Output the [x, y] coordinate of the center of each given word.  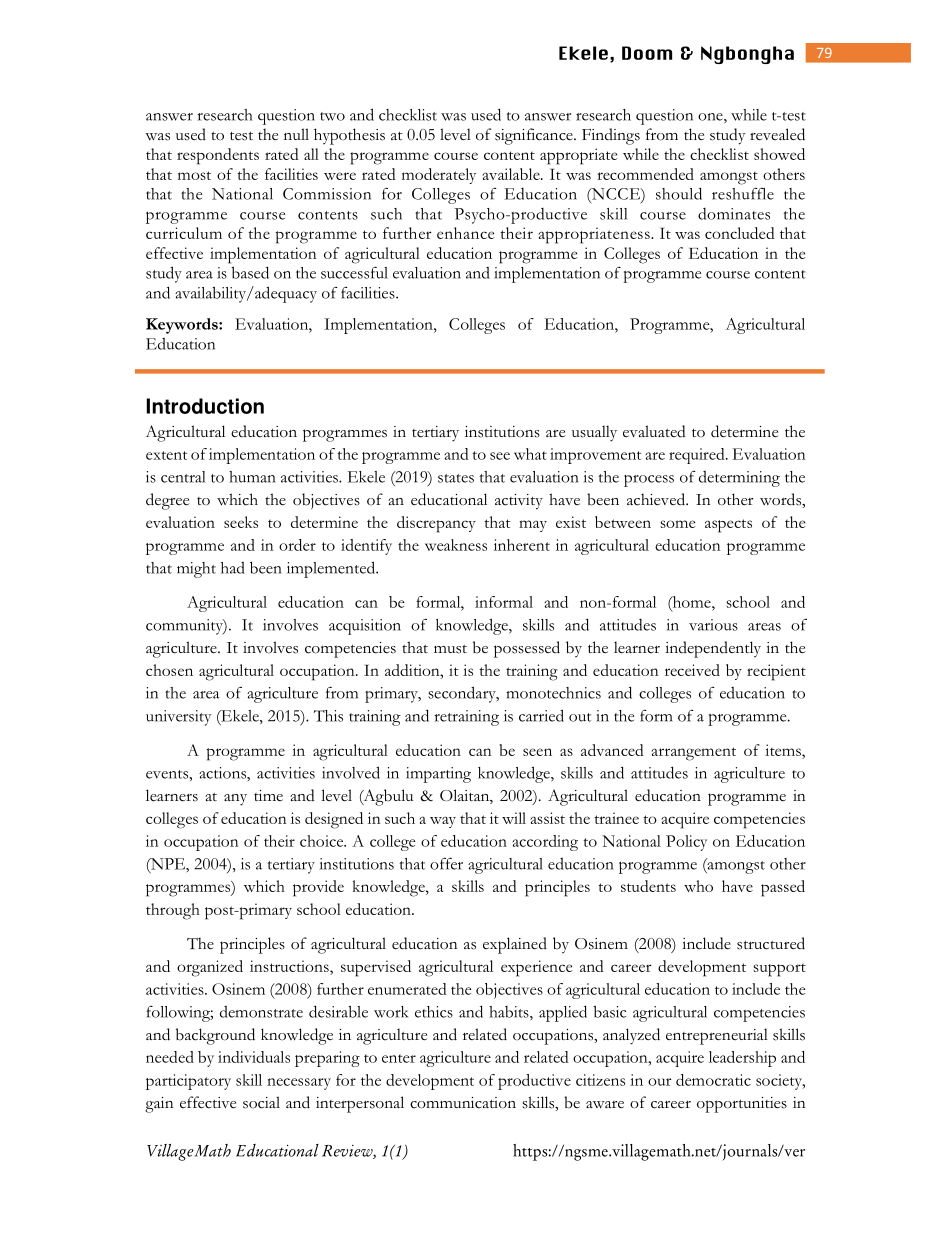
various [713, 625]
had [233, 568]
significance [535, 136]
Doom [647, 53]
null [296, 134]
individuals [254, 1057]
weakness [456, 545]
